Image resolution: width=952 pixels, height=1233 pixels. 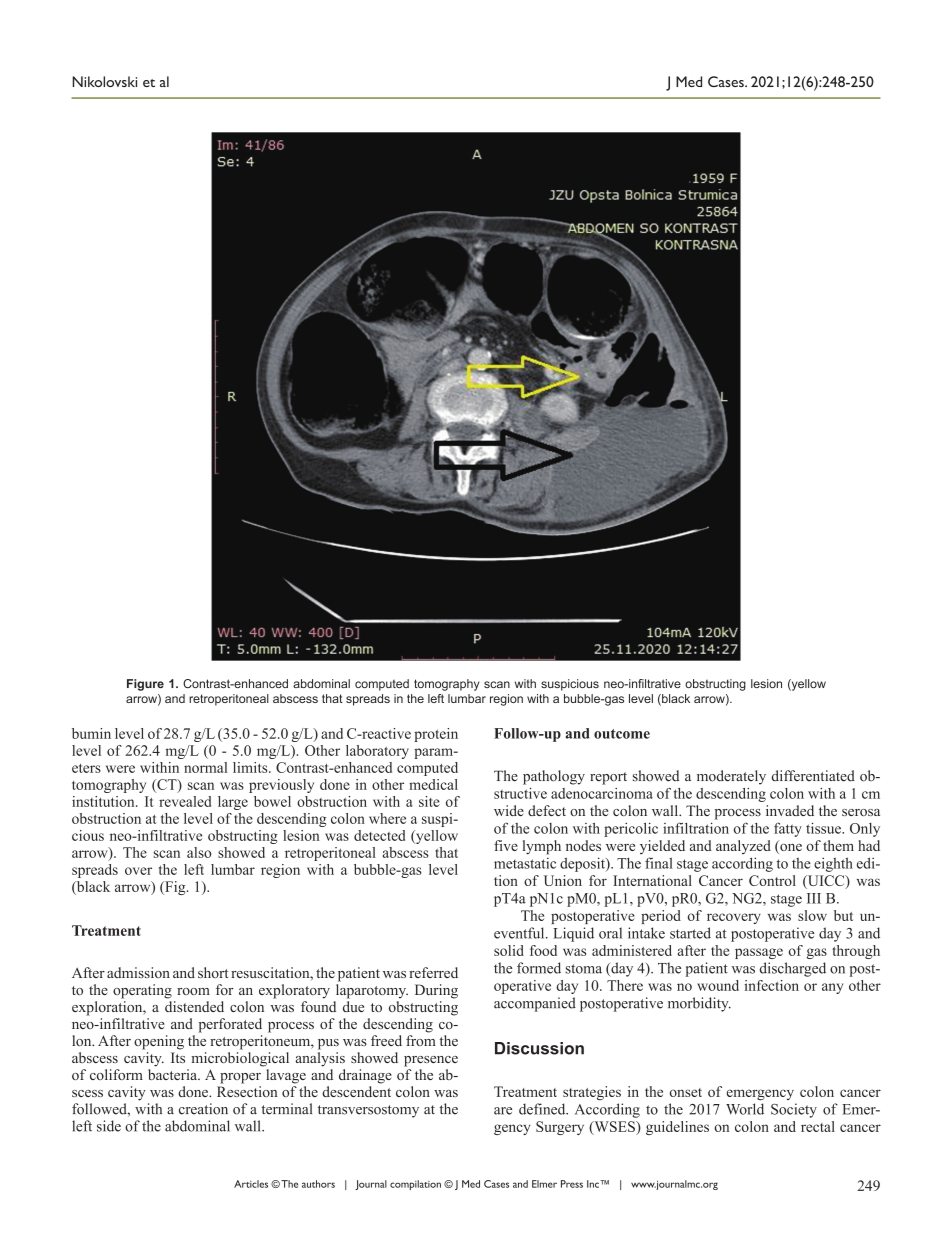 I want to click on solid, so click(x=509, y=950).
